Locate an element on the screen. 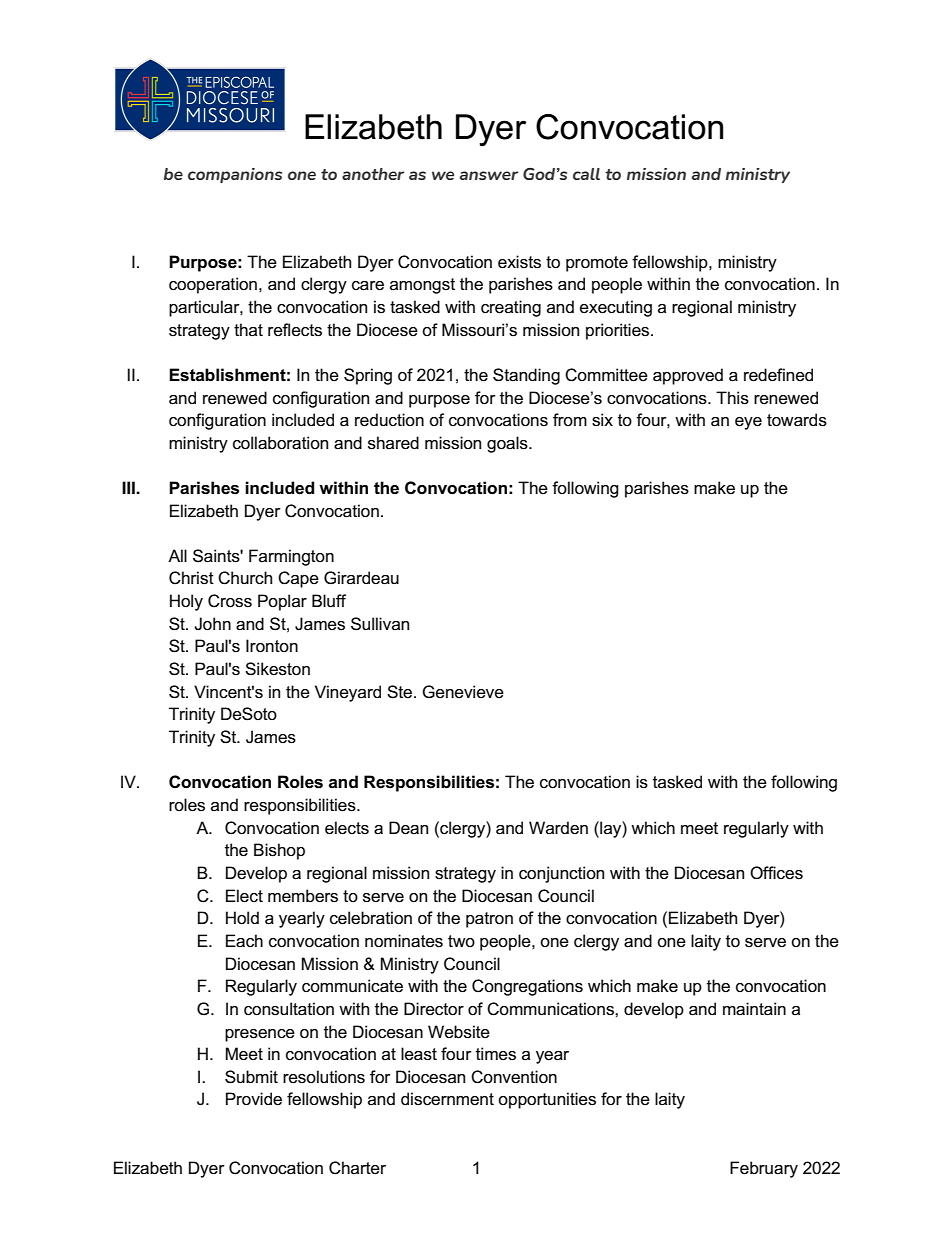 The width and height of the screenshot is (952, 1233). call is located at coordinates (586, 174).
